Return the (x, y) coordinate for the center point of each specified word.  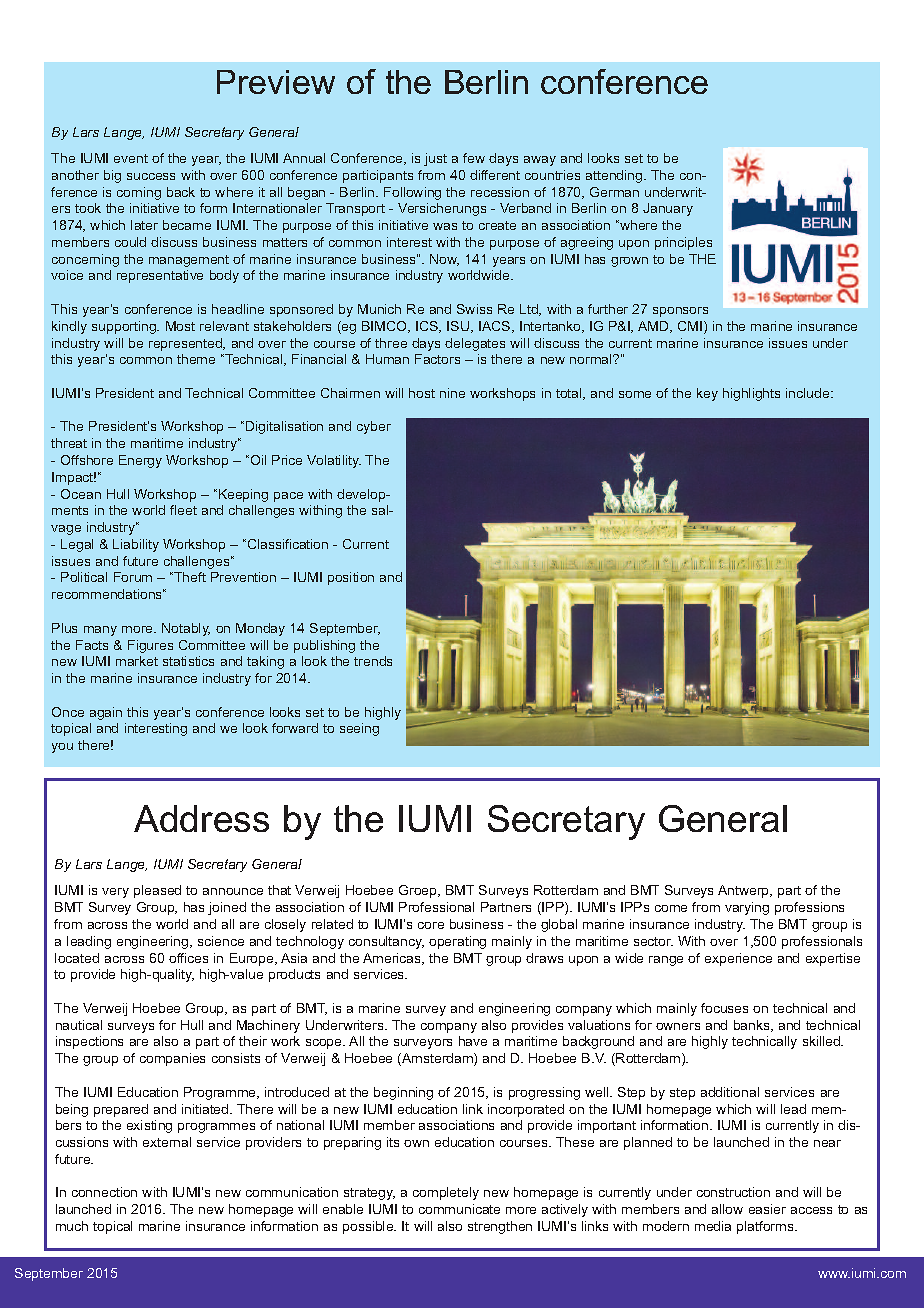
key (707, 394)
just (435, 159)
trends (373, 661)
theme (196, 359)
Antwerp (744, 891)
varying (747, 908)
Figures (150, 646)
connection (104, 1192)
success (151, 176)
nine (452, 393)
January (668, 209)
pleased (157, 891)
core (431, 925)
